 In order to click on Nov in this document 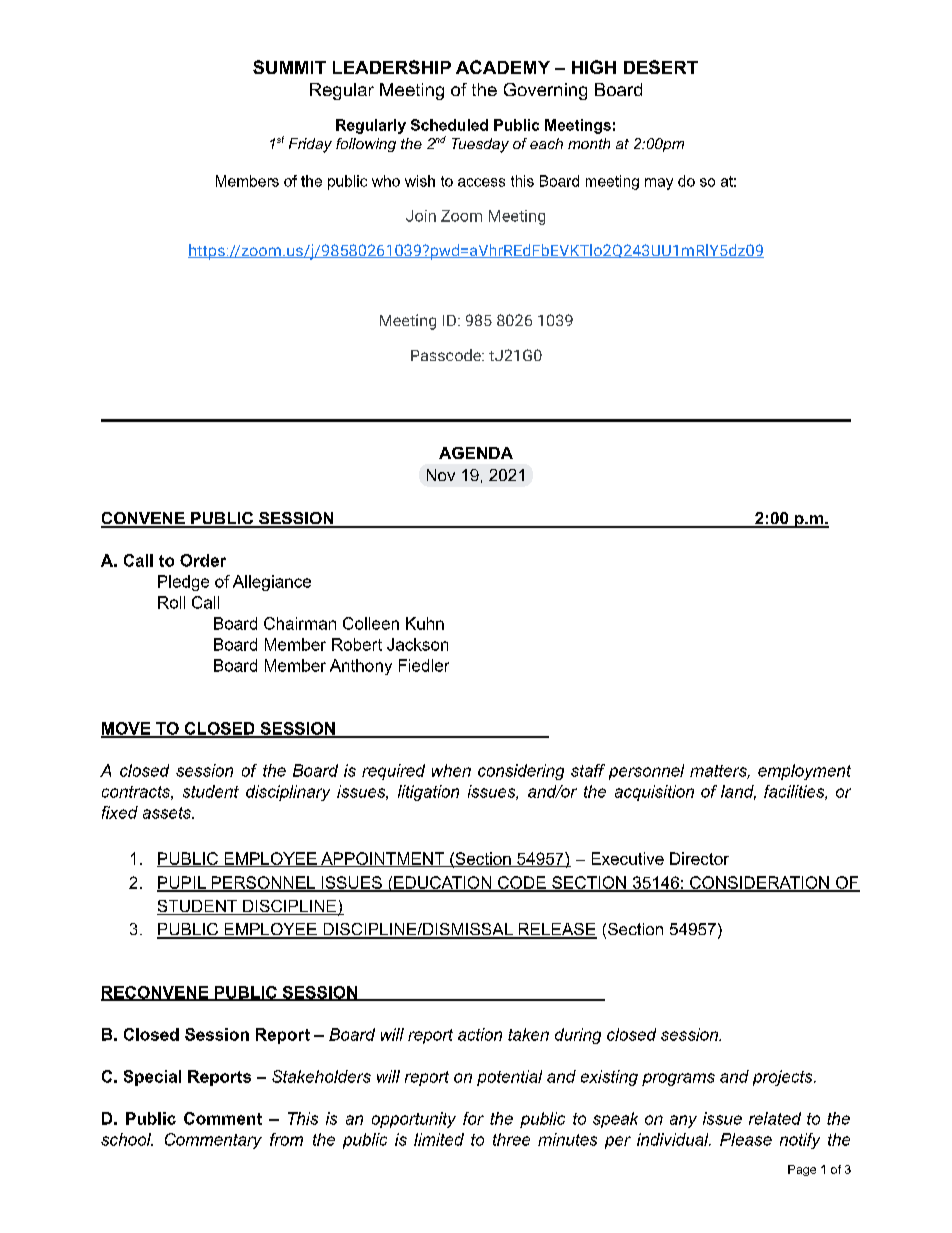, I will do `click(441, 475)`.
